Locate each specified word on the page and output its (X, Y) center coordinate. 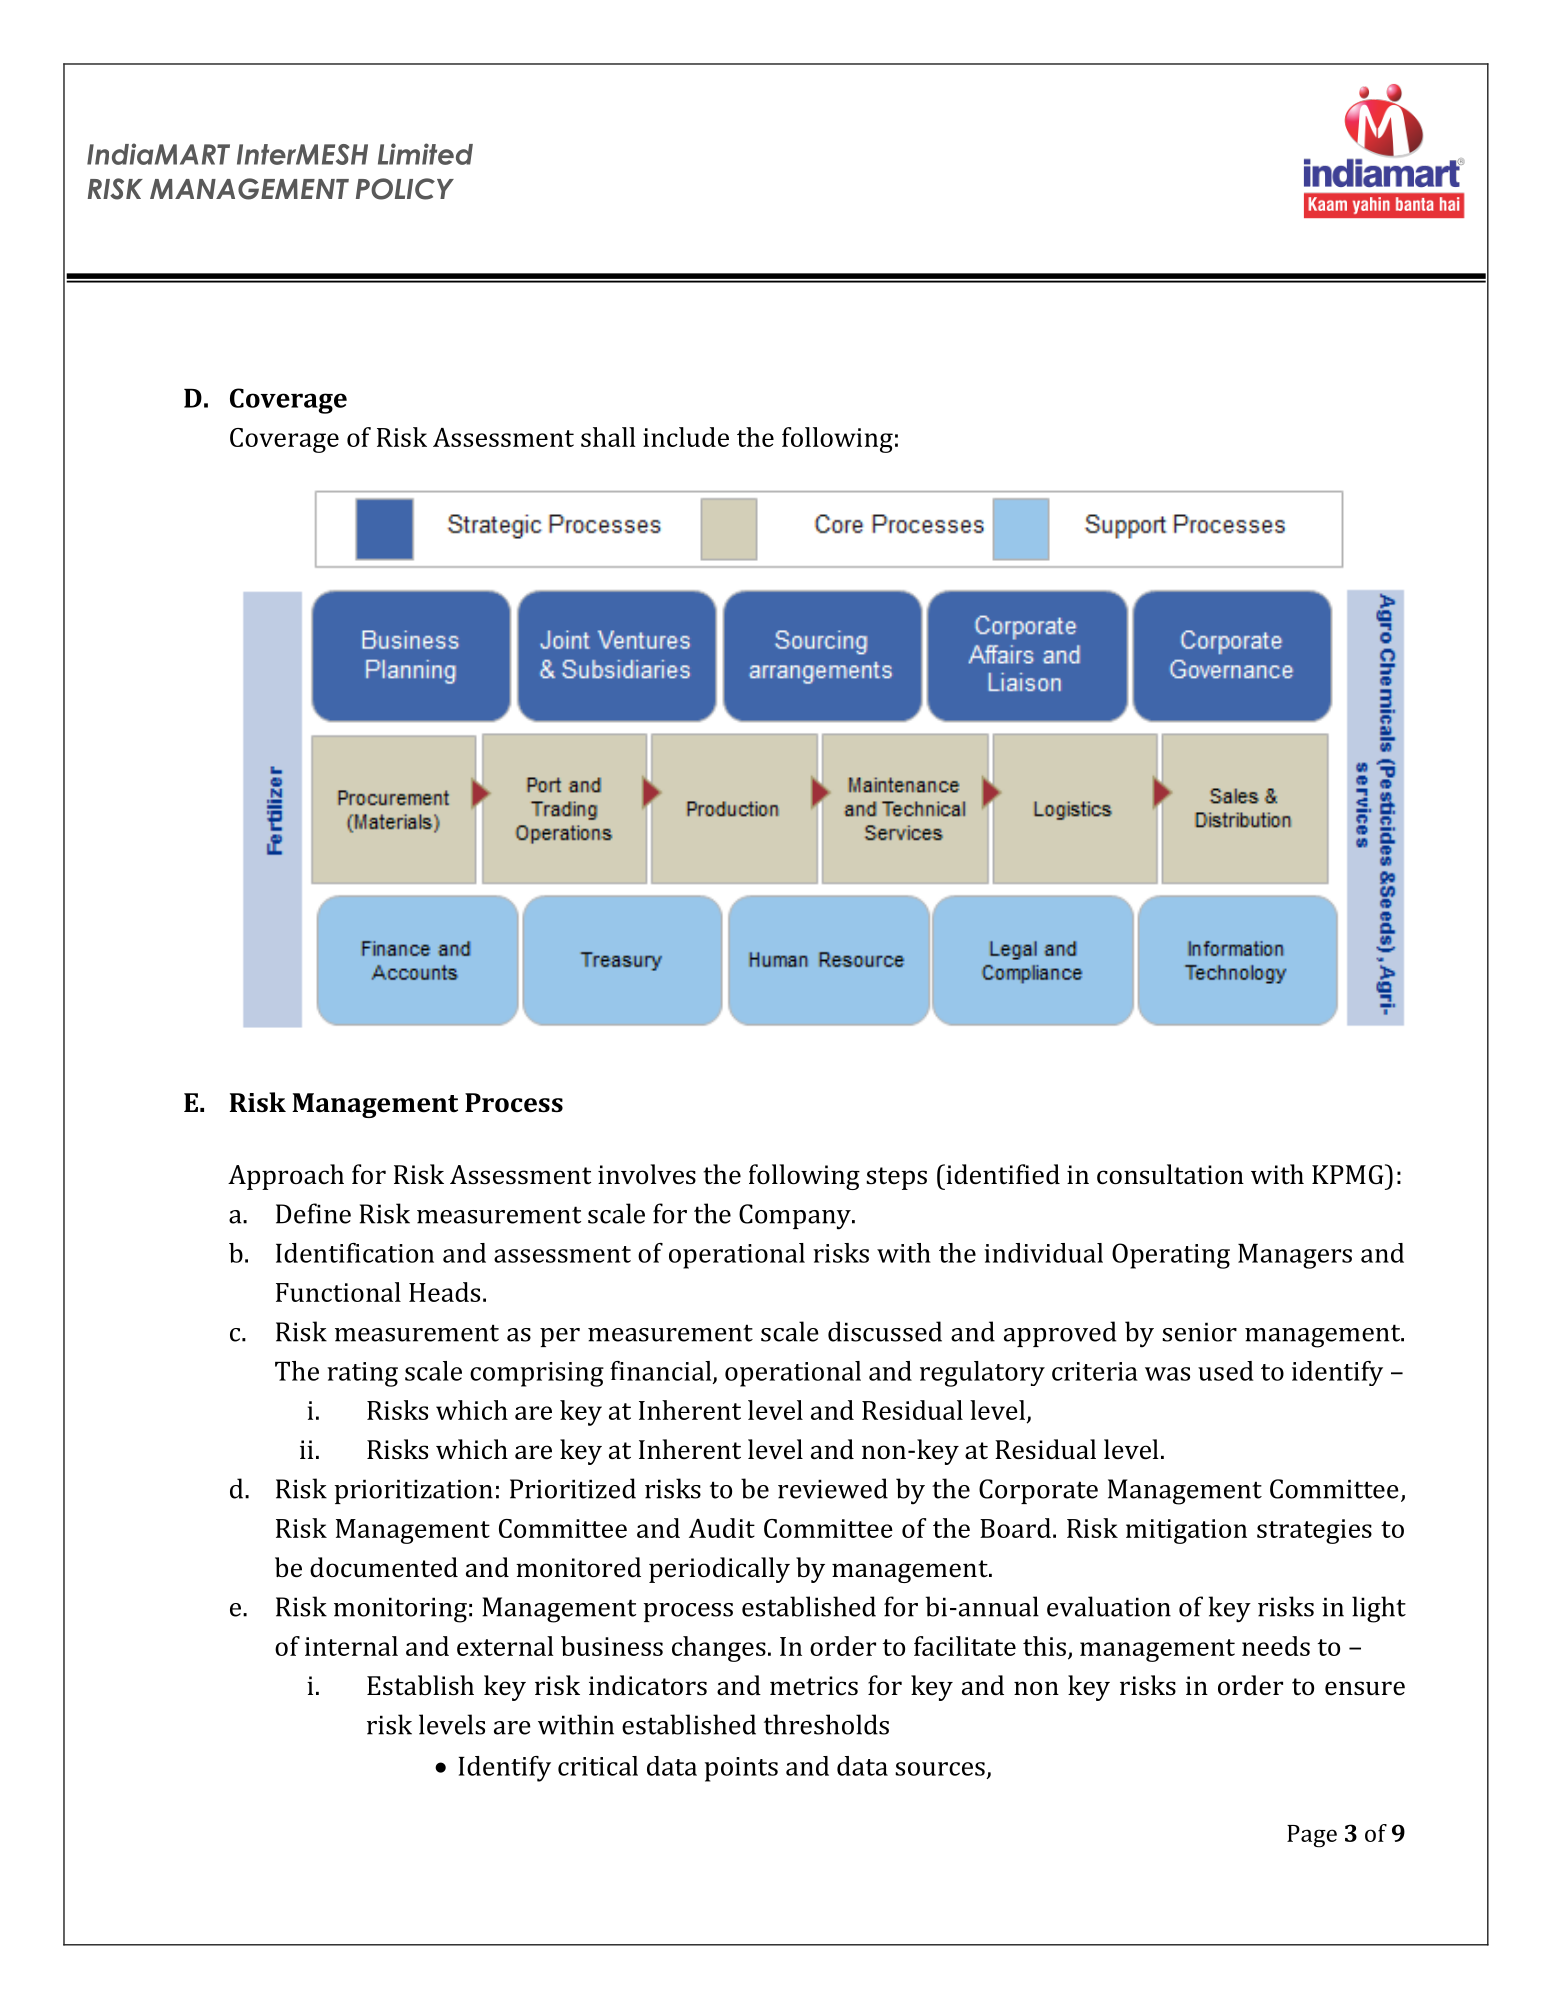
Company (796, 1217)
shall (608, 437)
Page (1312, 1836)
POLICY (405, 189)
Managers (1295, 1256)
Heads (444, 1292)
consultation (1170, 1174)
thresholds (826, 1724)
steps (896, 1178)
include (686, 437)
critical (598, 1766)
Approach (286, 1177)
